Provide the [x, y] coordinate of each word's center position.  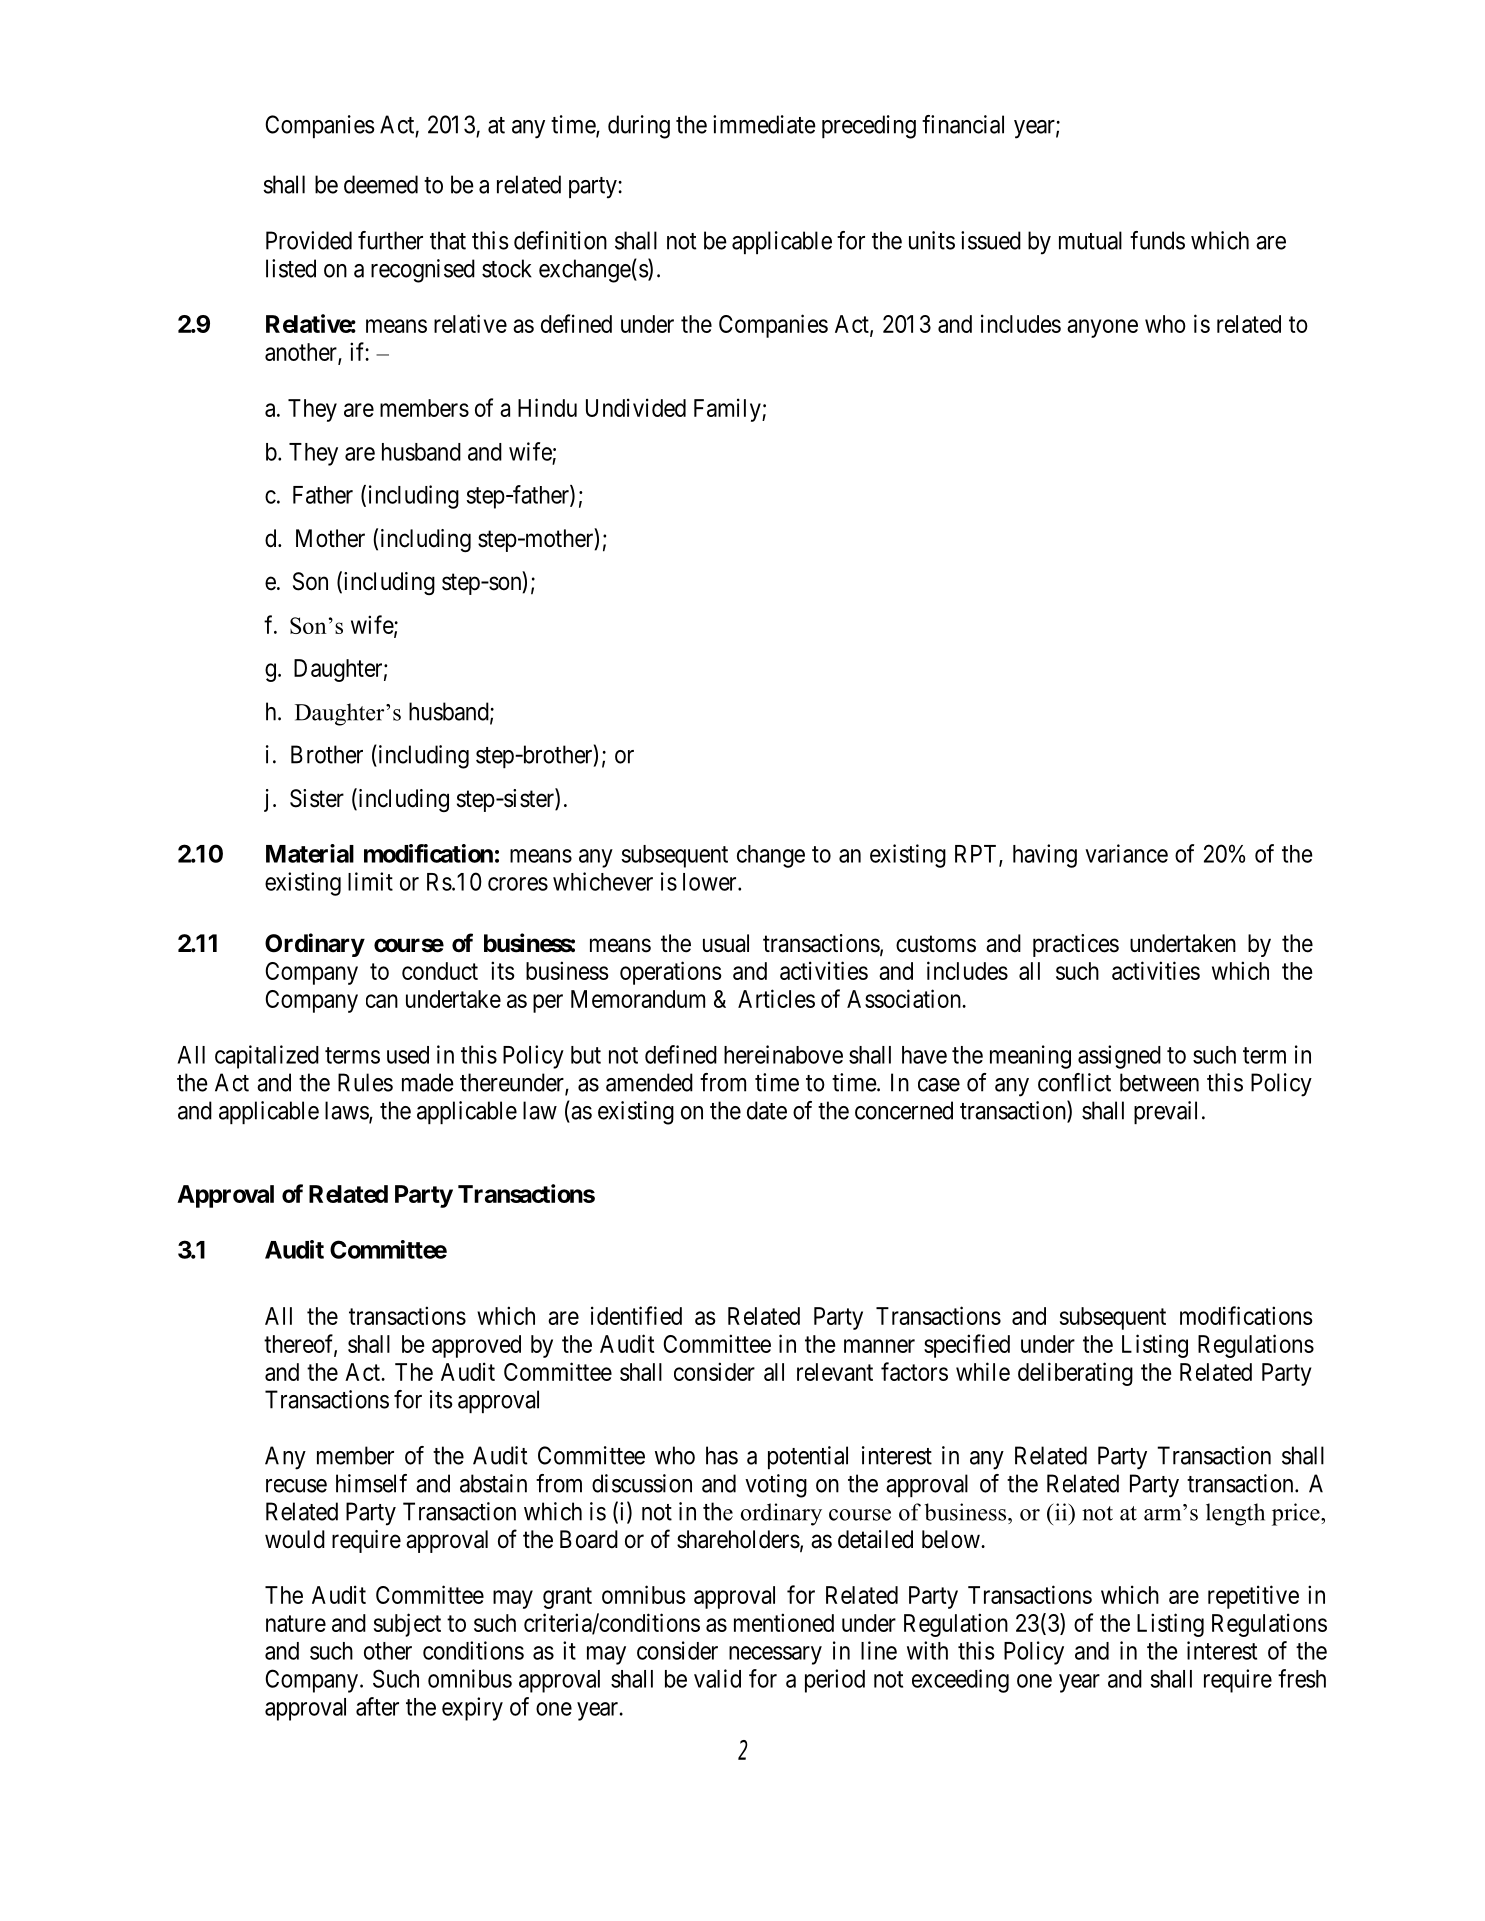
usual [726, 943]
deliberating [1075, 1374]
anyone [1102, 328]
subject [407, 1625]
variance [1126, 853]
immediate [764, 124]
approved [476, 1346]
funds [1157, 240]
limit [370, 881]
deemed [381, 184]
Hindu [547, 407]
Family [728, 410]
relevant [835, 1372]
